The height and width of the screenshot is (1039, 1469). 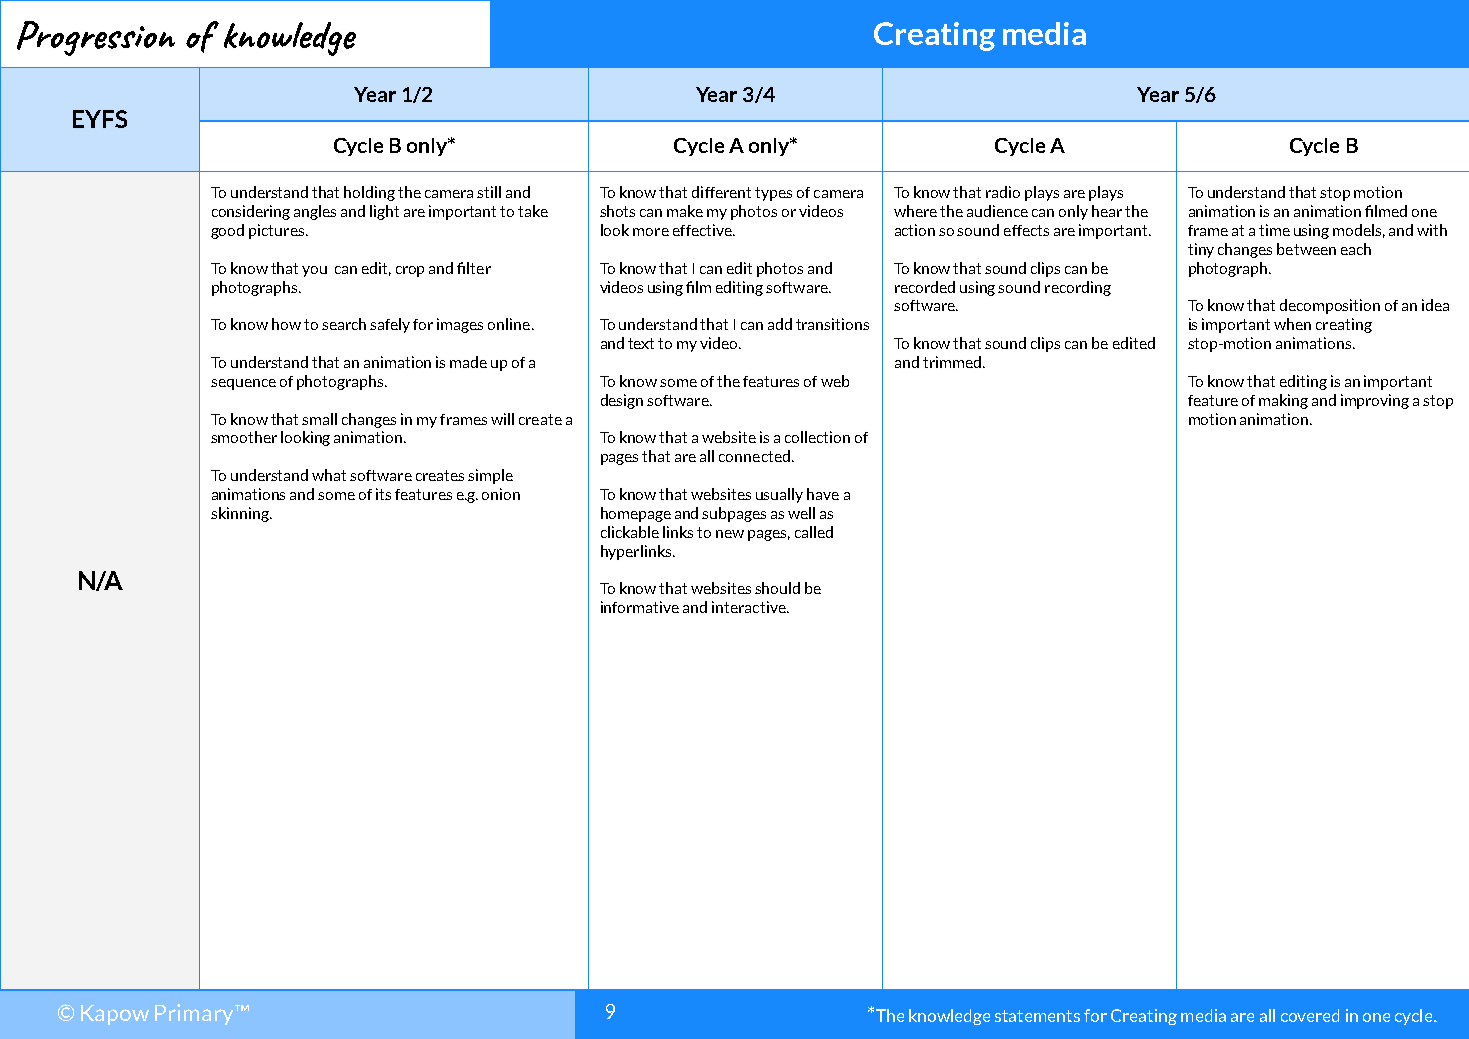 What do you see at coordinates (96, 38) in the screenshot?
I see `Progression` at bounding box center [96, 38].
